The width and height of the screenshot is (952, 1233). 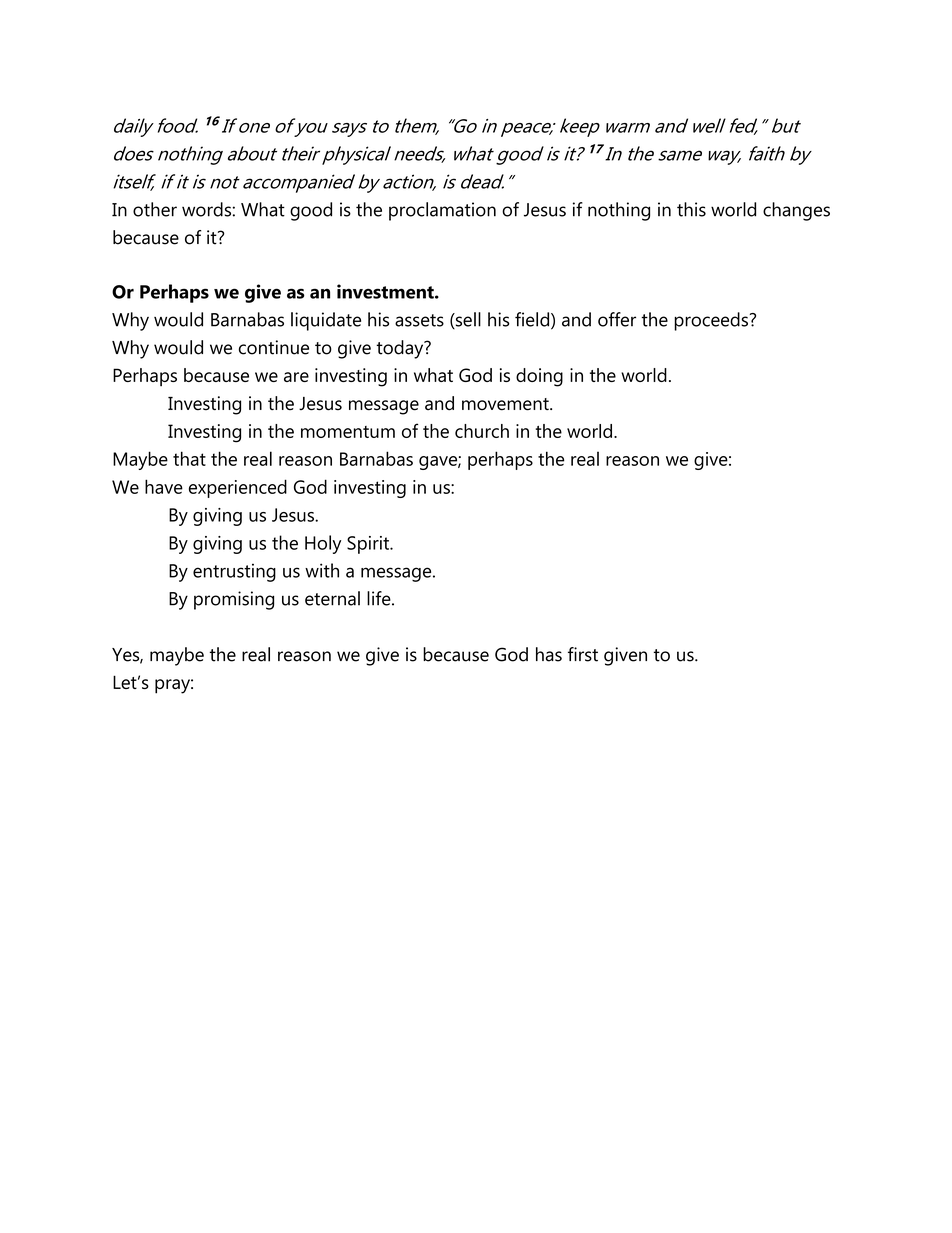 What do you see at coordinates (155, 209) in the screenshot?
I see `other` at bounding box center [155, 209].
